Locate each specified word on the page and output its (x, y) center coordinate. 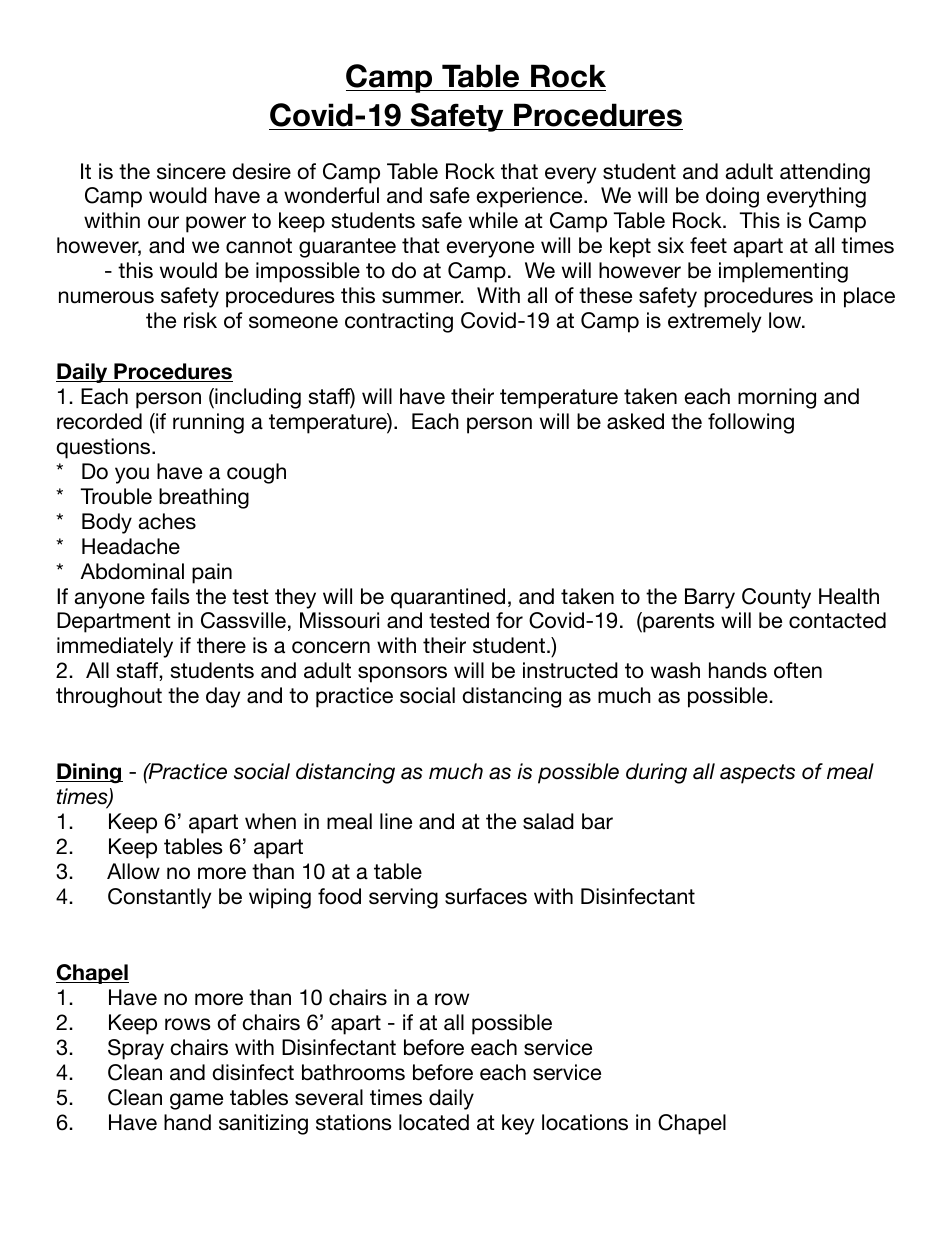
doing (732, 197)
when (270, 821)
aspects (757, 774)
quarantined (448, 598)
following (751, 423)
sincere (191, 171)
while (493, 220)
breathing (204, 498)
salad (548, 821)
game (196, 1101)
